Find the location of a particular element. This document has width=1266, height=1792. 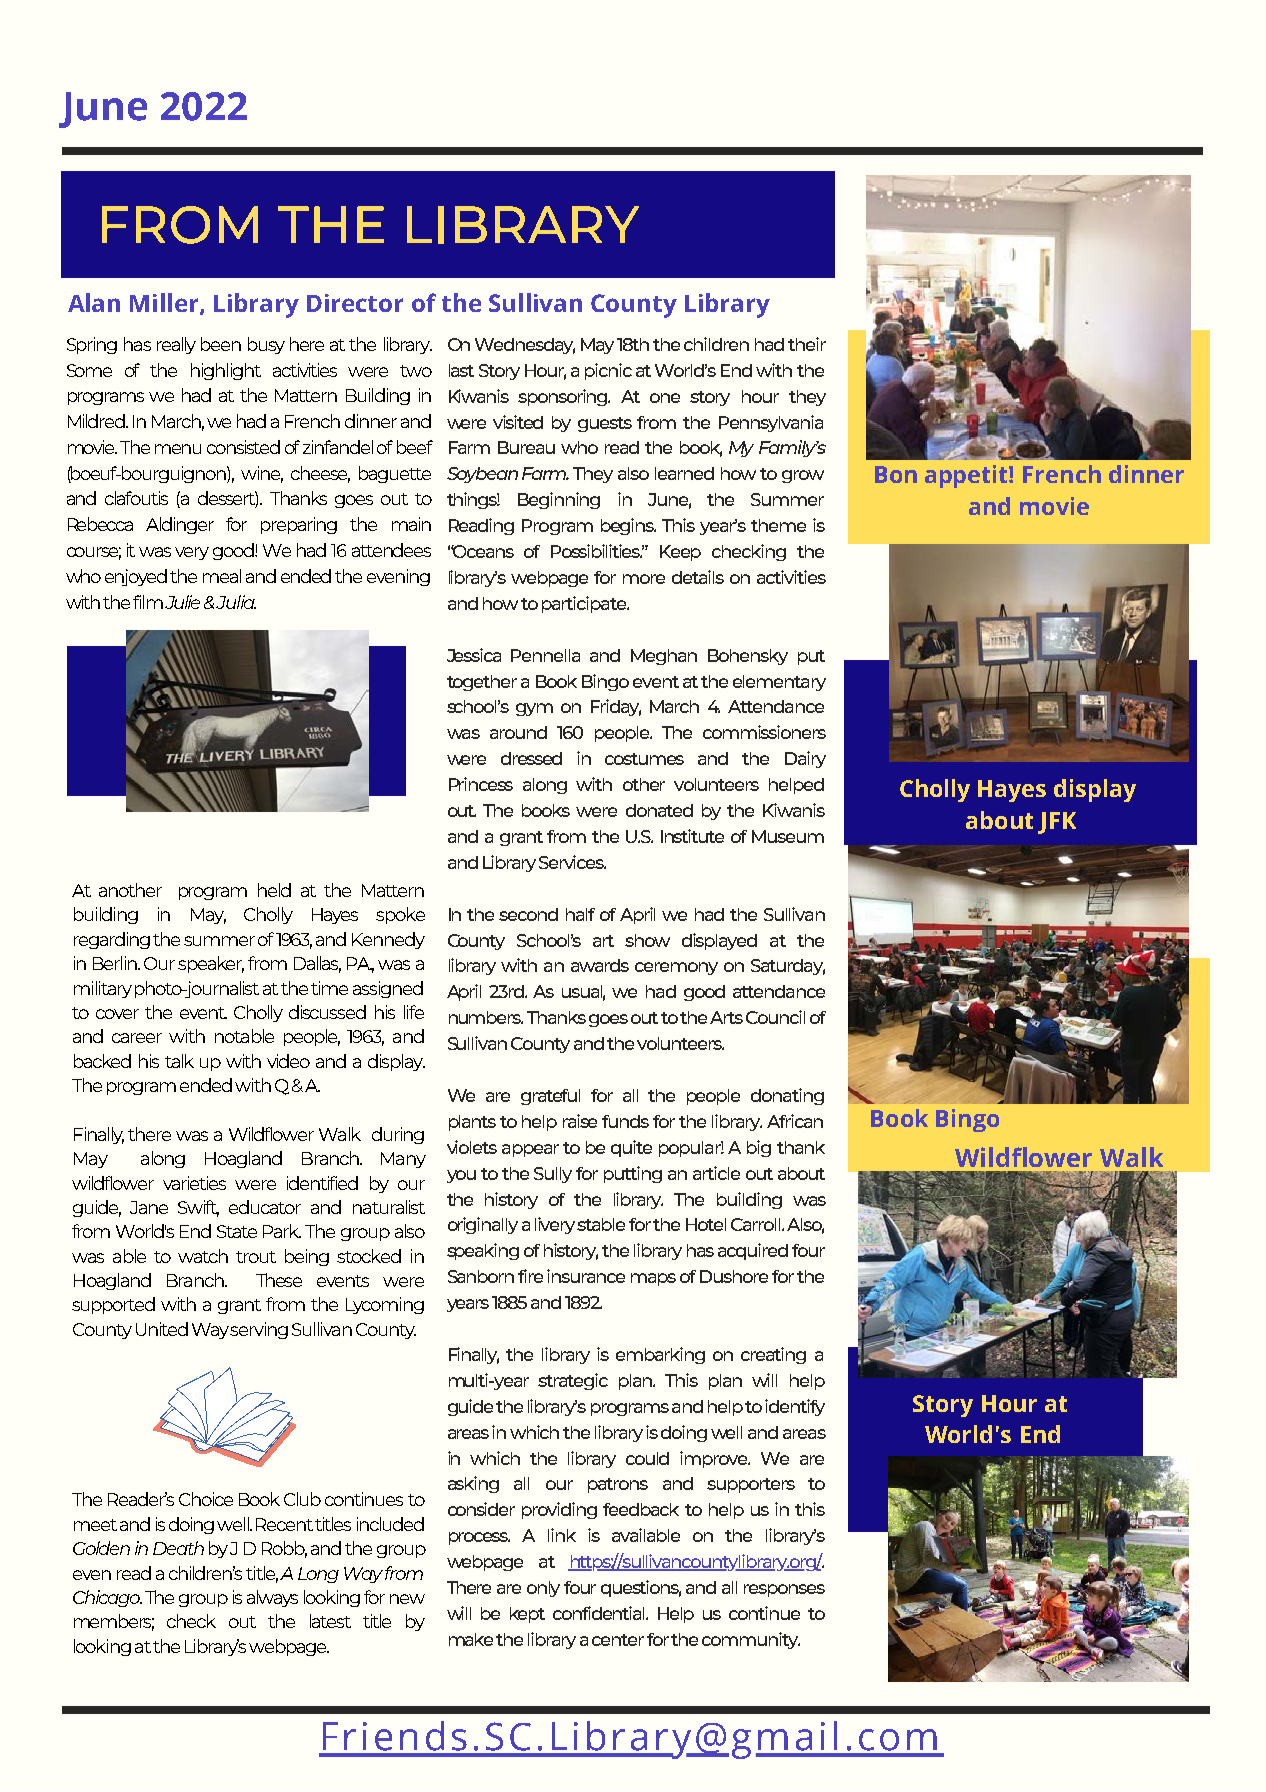

responses is located at coordinates (784, 1590).
